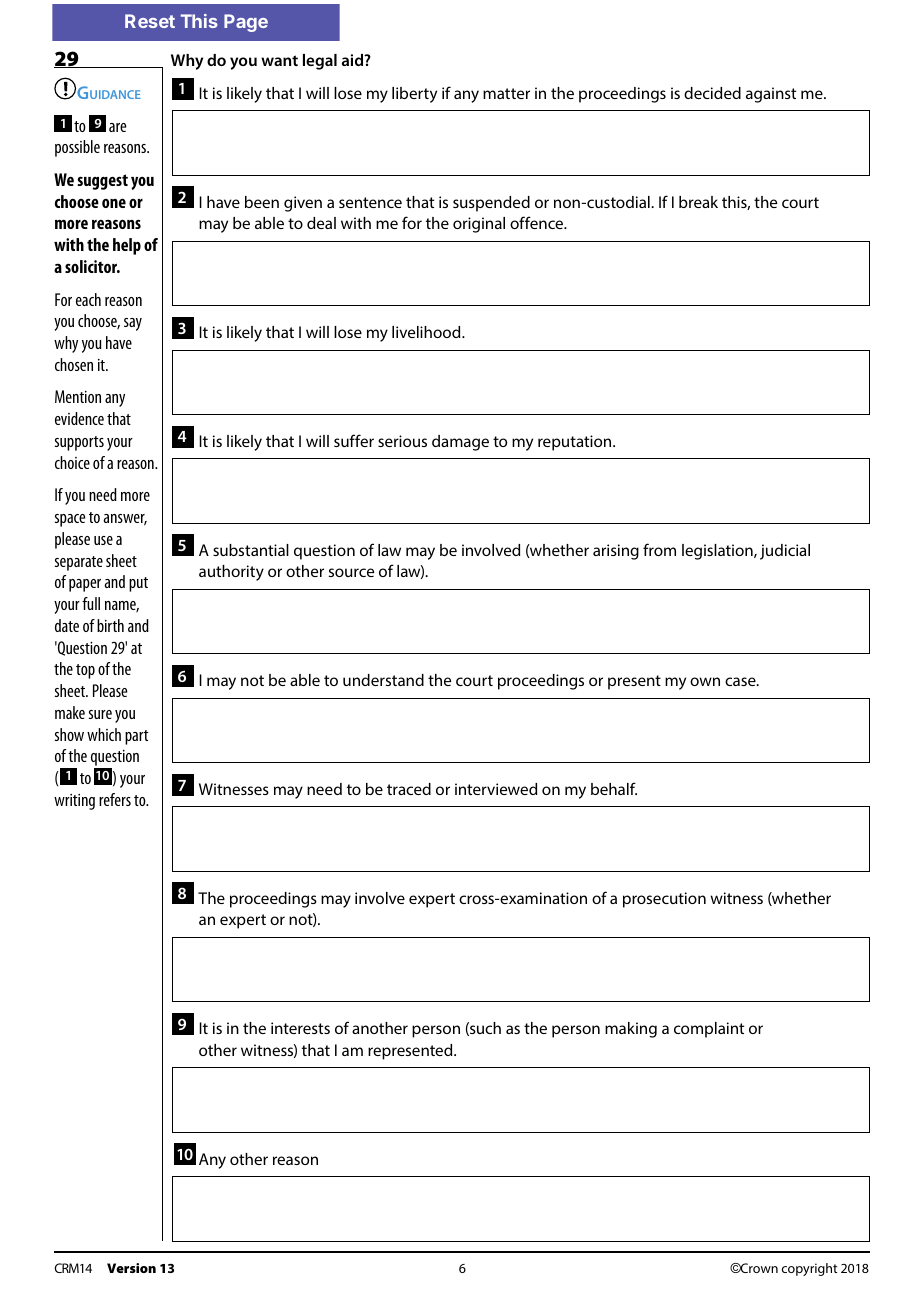  What do you see at coordinates (110, 625) in the image?
I see `birth` at bounding box center [110, 625].
